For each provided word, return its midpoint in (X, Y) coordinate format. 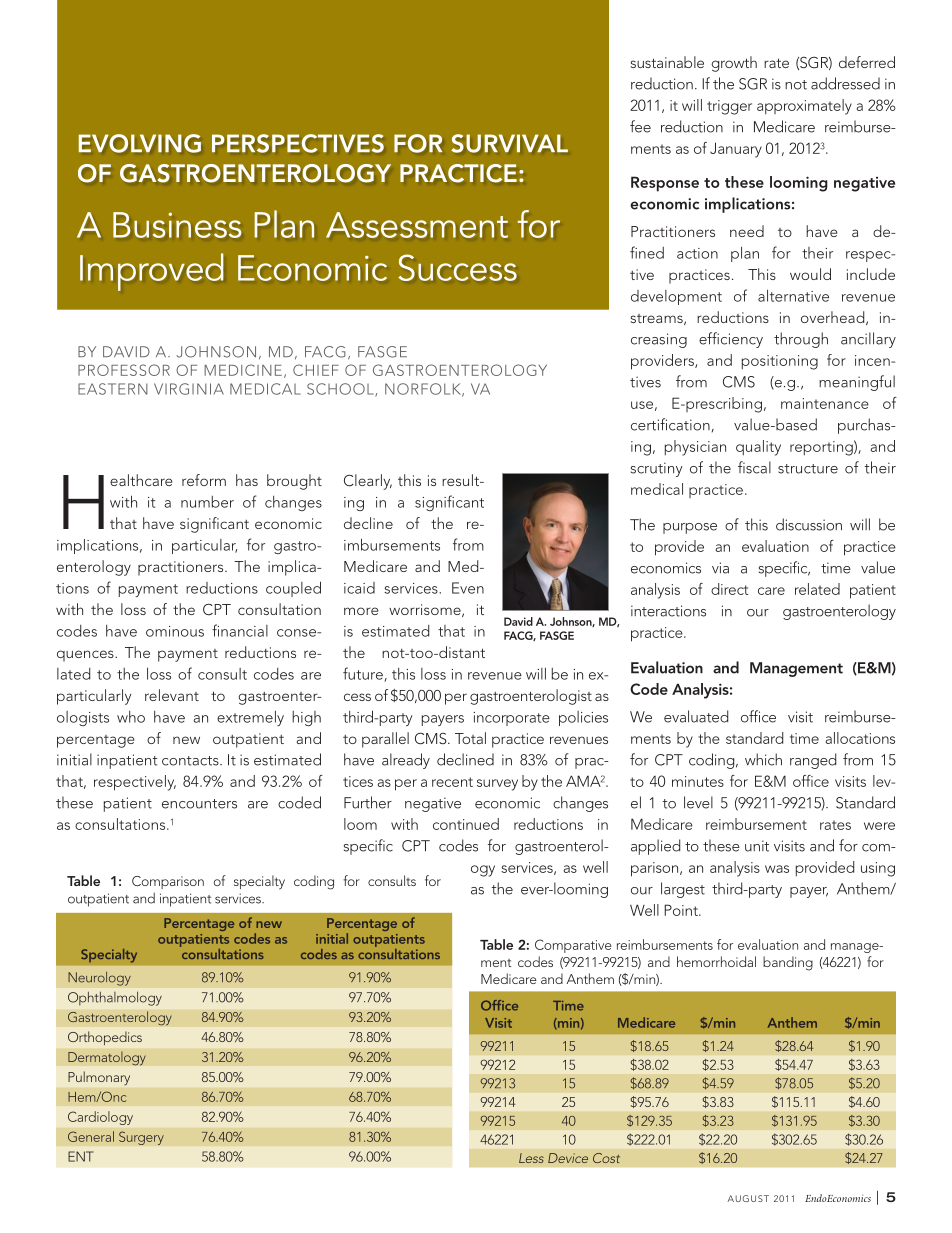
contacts (191, 761)
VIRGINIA (189, 389)
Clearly (368, 482)
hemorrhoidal (716, 961)
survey (497, 785)
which (763, 759)
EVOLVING (140, 143)
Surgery (141, 1138)
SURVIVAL (509, 143)
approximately (804, 107)
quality (758, 448)
